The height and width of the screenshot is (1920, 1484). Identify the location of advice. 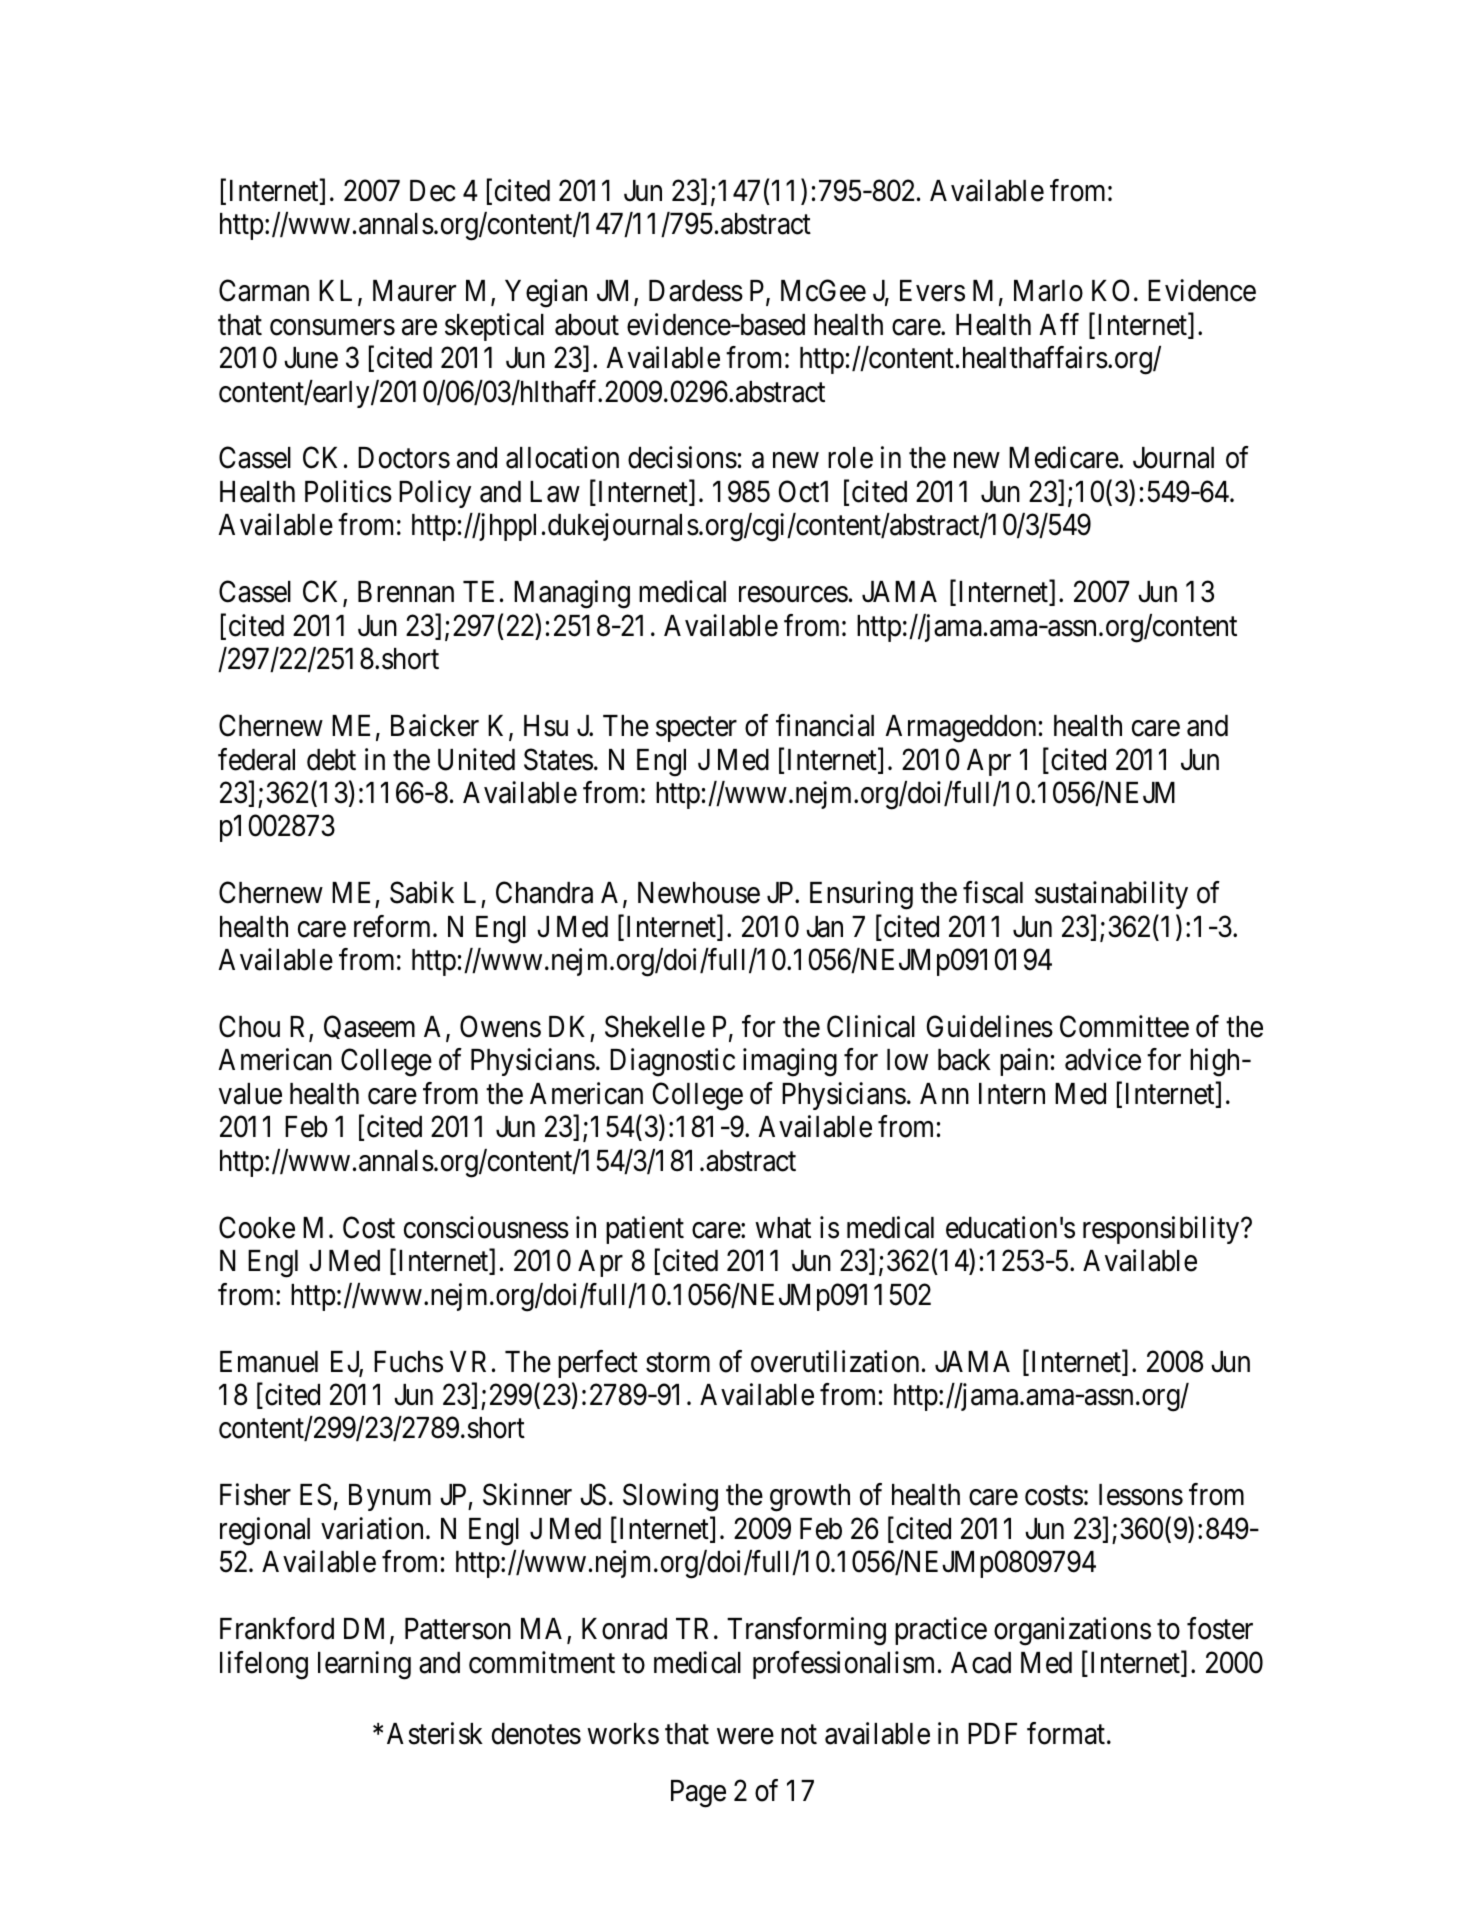
(1103, 1060).
